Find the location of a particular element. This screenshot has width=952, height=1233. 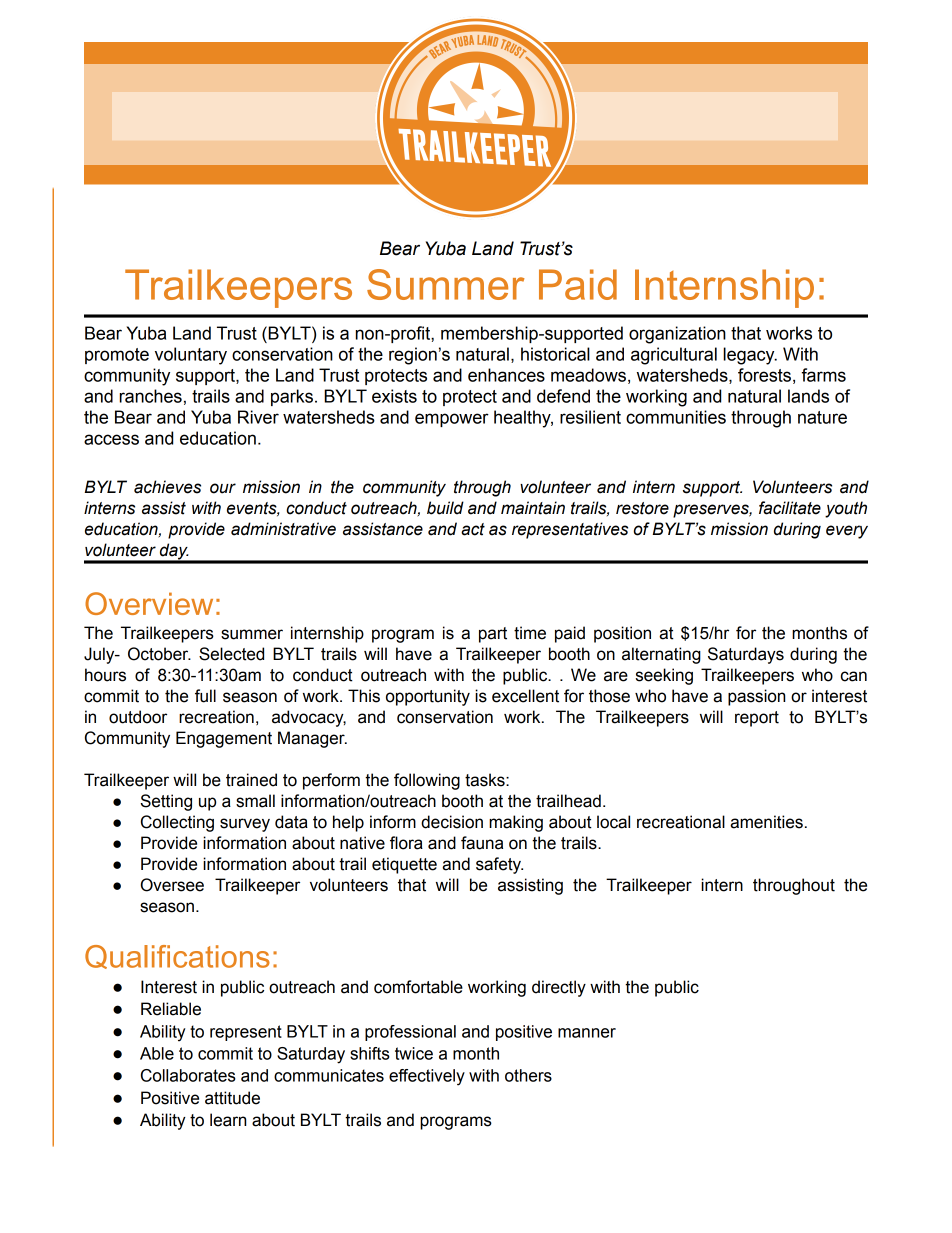

build is located at coordinates (445, 508).
